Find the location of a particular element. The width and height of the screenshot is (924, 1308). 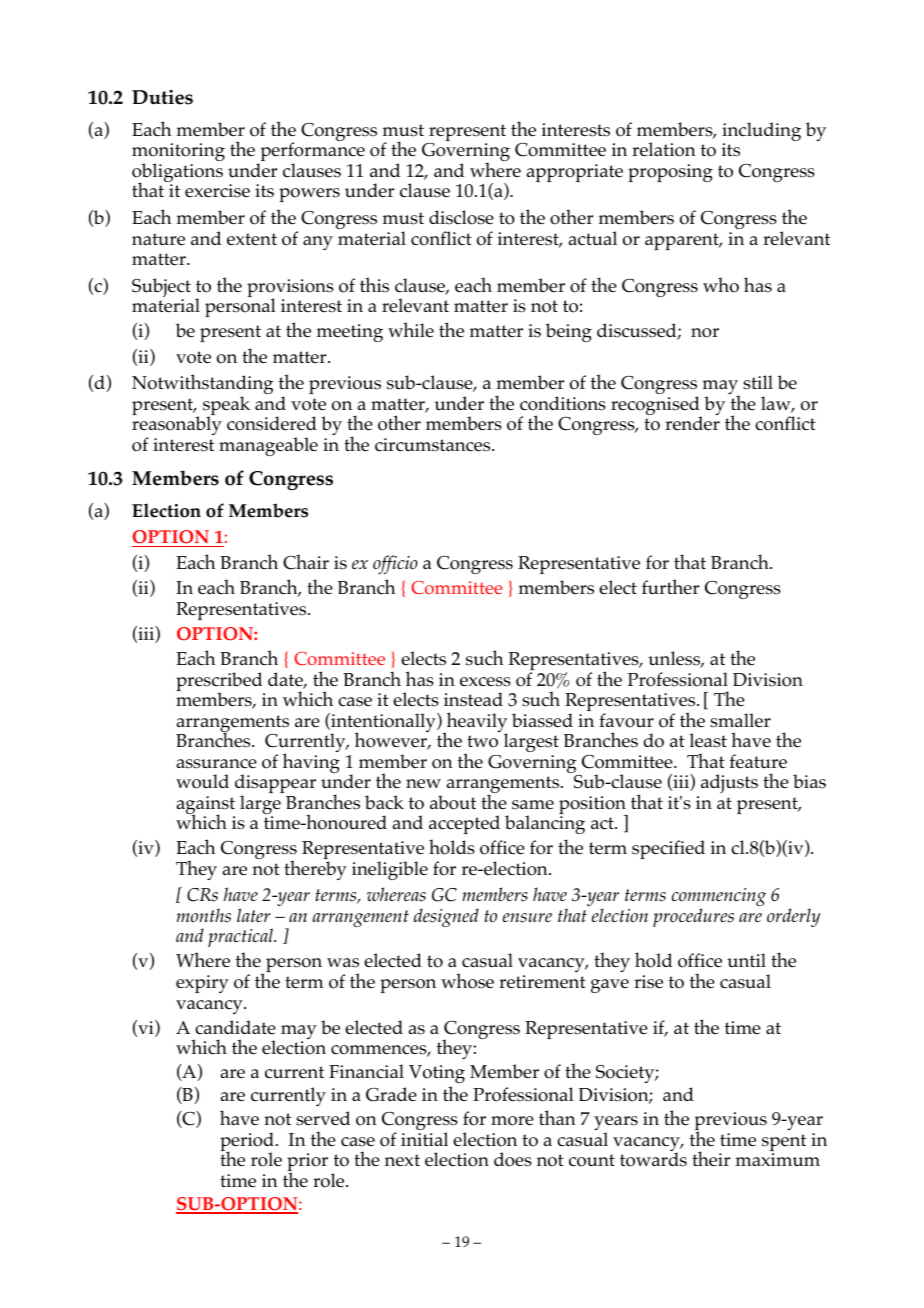

period is located at coordinates (247, 1143).
